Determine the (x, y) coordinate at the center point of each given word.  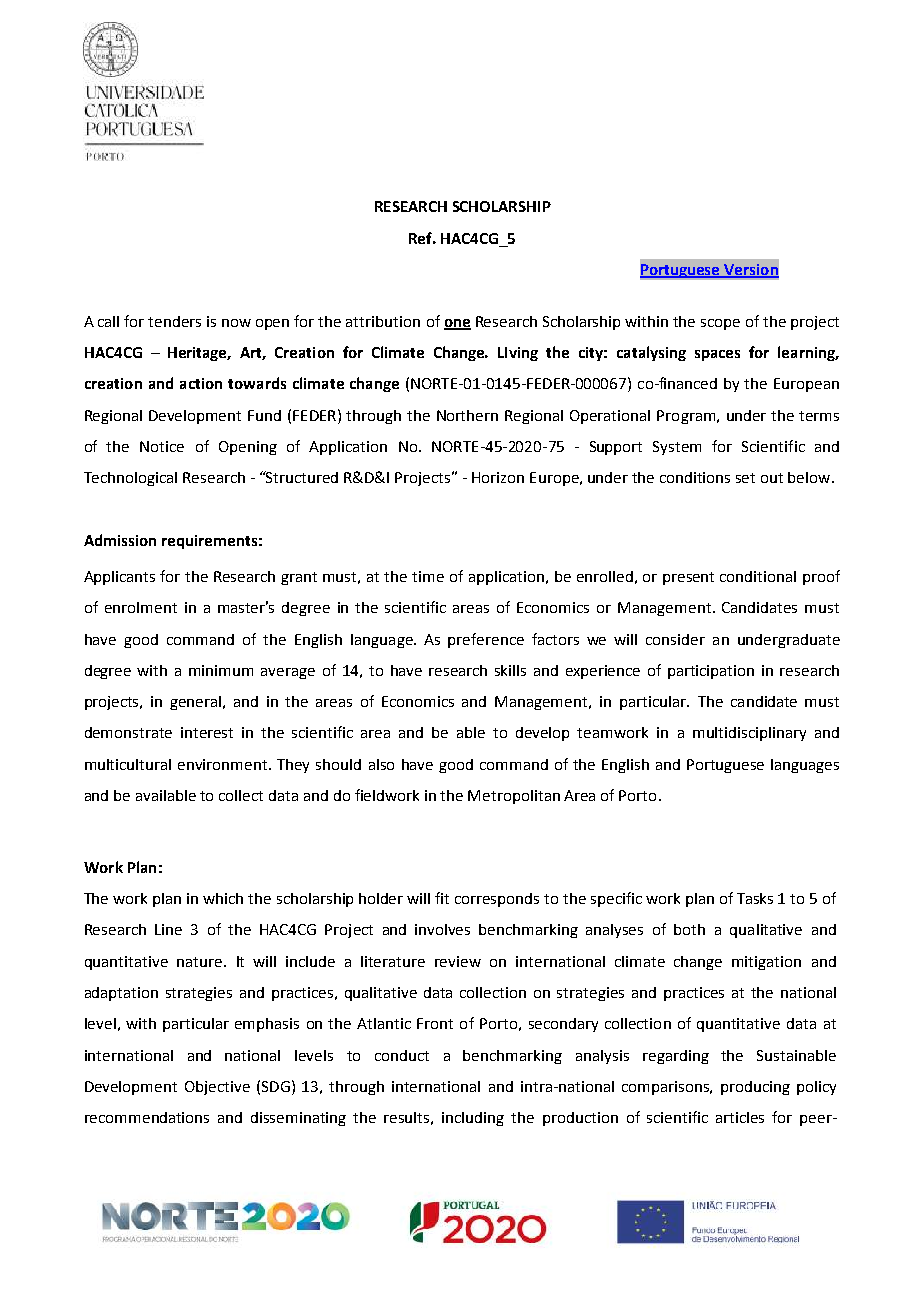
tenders (174, 321)
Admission (120, 540)
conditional (758, 576)
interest (207, 732)
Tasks (755, 898)
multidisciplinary (749, 734)
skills (510, 670)
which (223, 898)
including (473, 1119)
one (457, 324)
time (428, 576)
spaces (717, 355)
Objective (217, 1088)
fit (442, 898)
